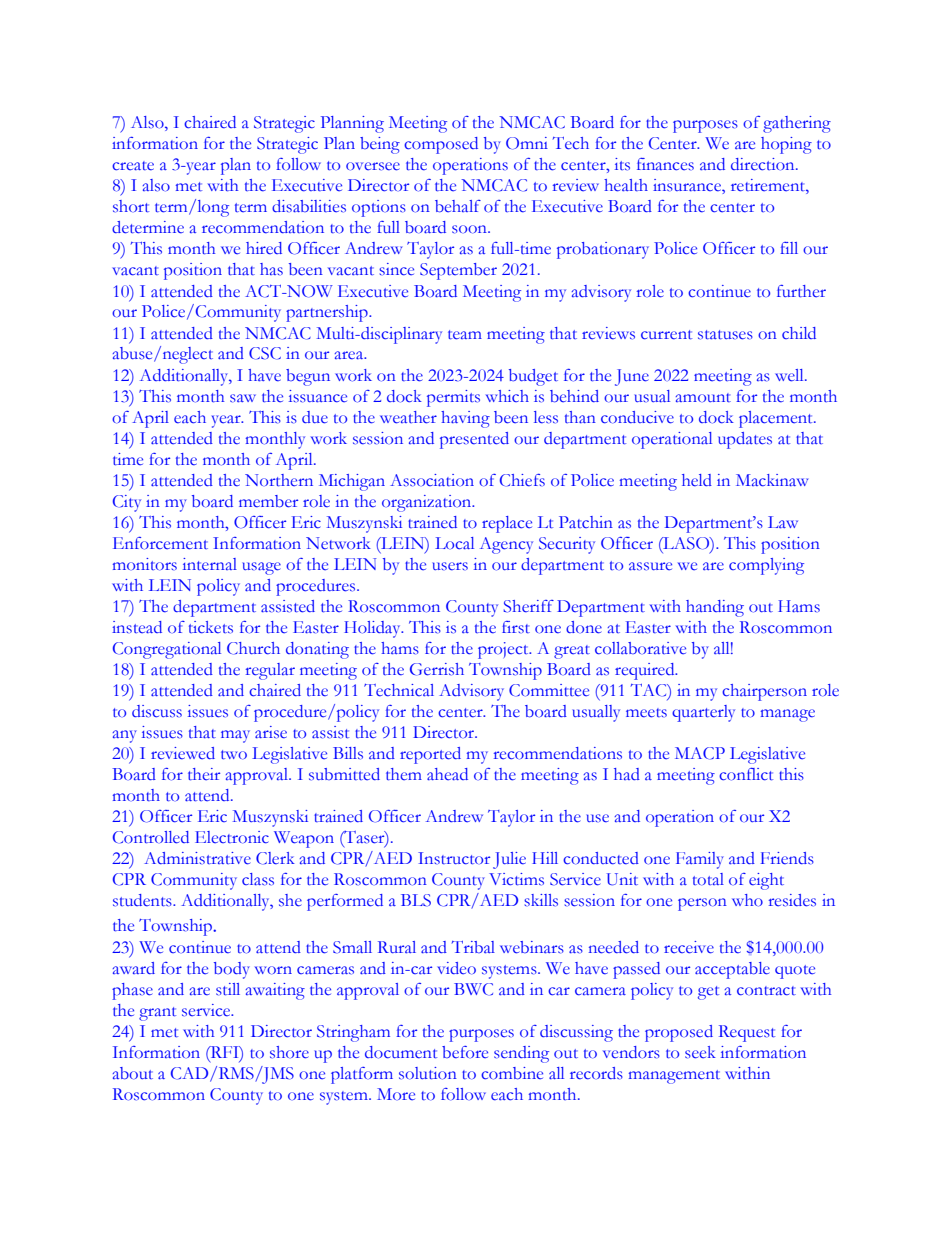  I want to click on create, so click(133, 166).
